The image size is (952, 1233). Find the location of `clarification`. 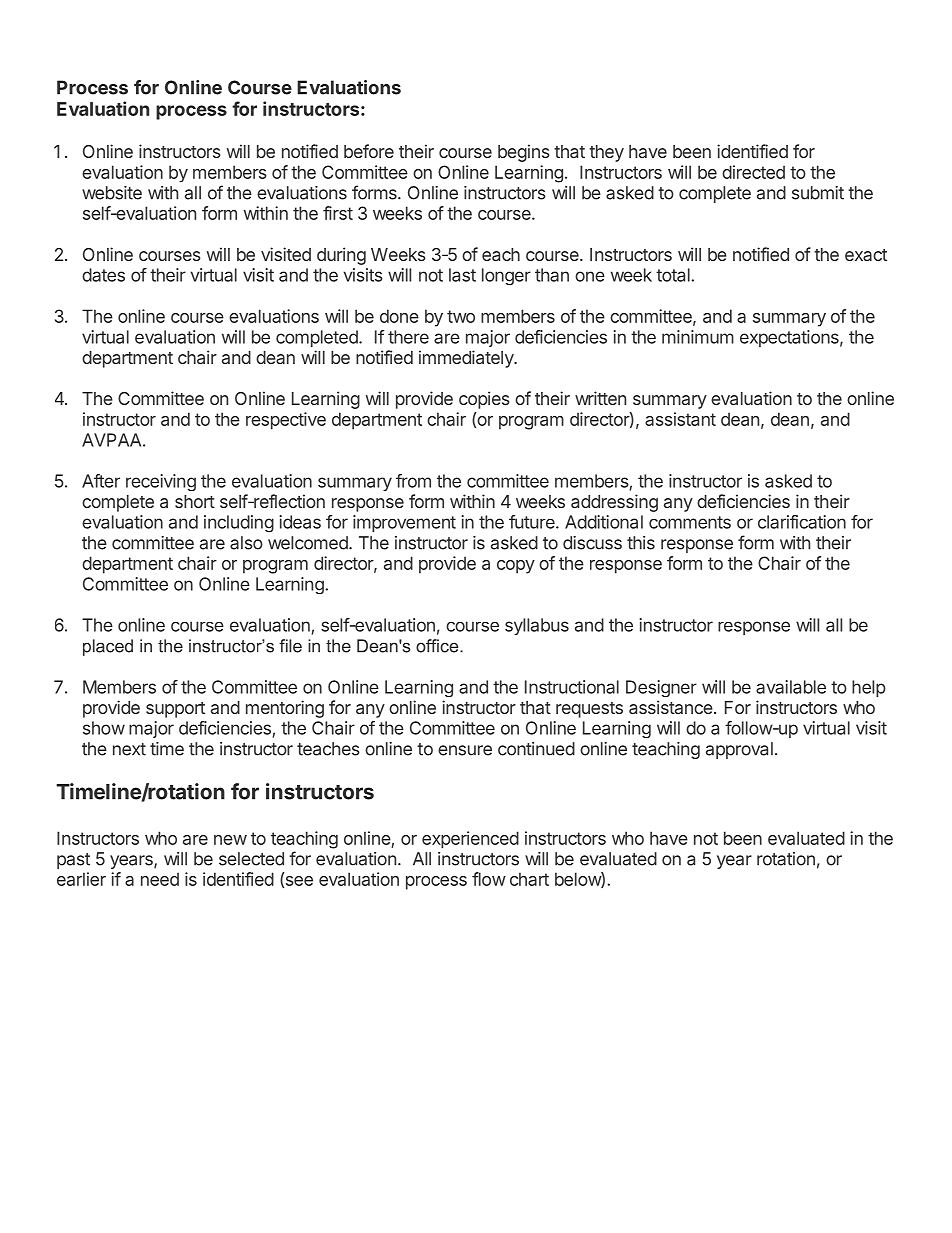

clarification is located at coordinates (802, 522).
